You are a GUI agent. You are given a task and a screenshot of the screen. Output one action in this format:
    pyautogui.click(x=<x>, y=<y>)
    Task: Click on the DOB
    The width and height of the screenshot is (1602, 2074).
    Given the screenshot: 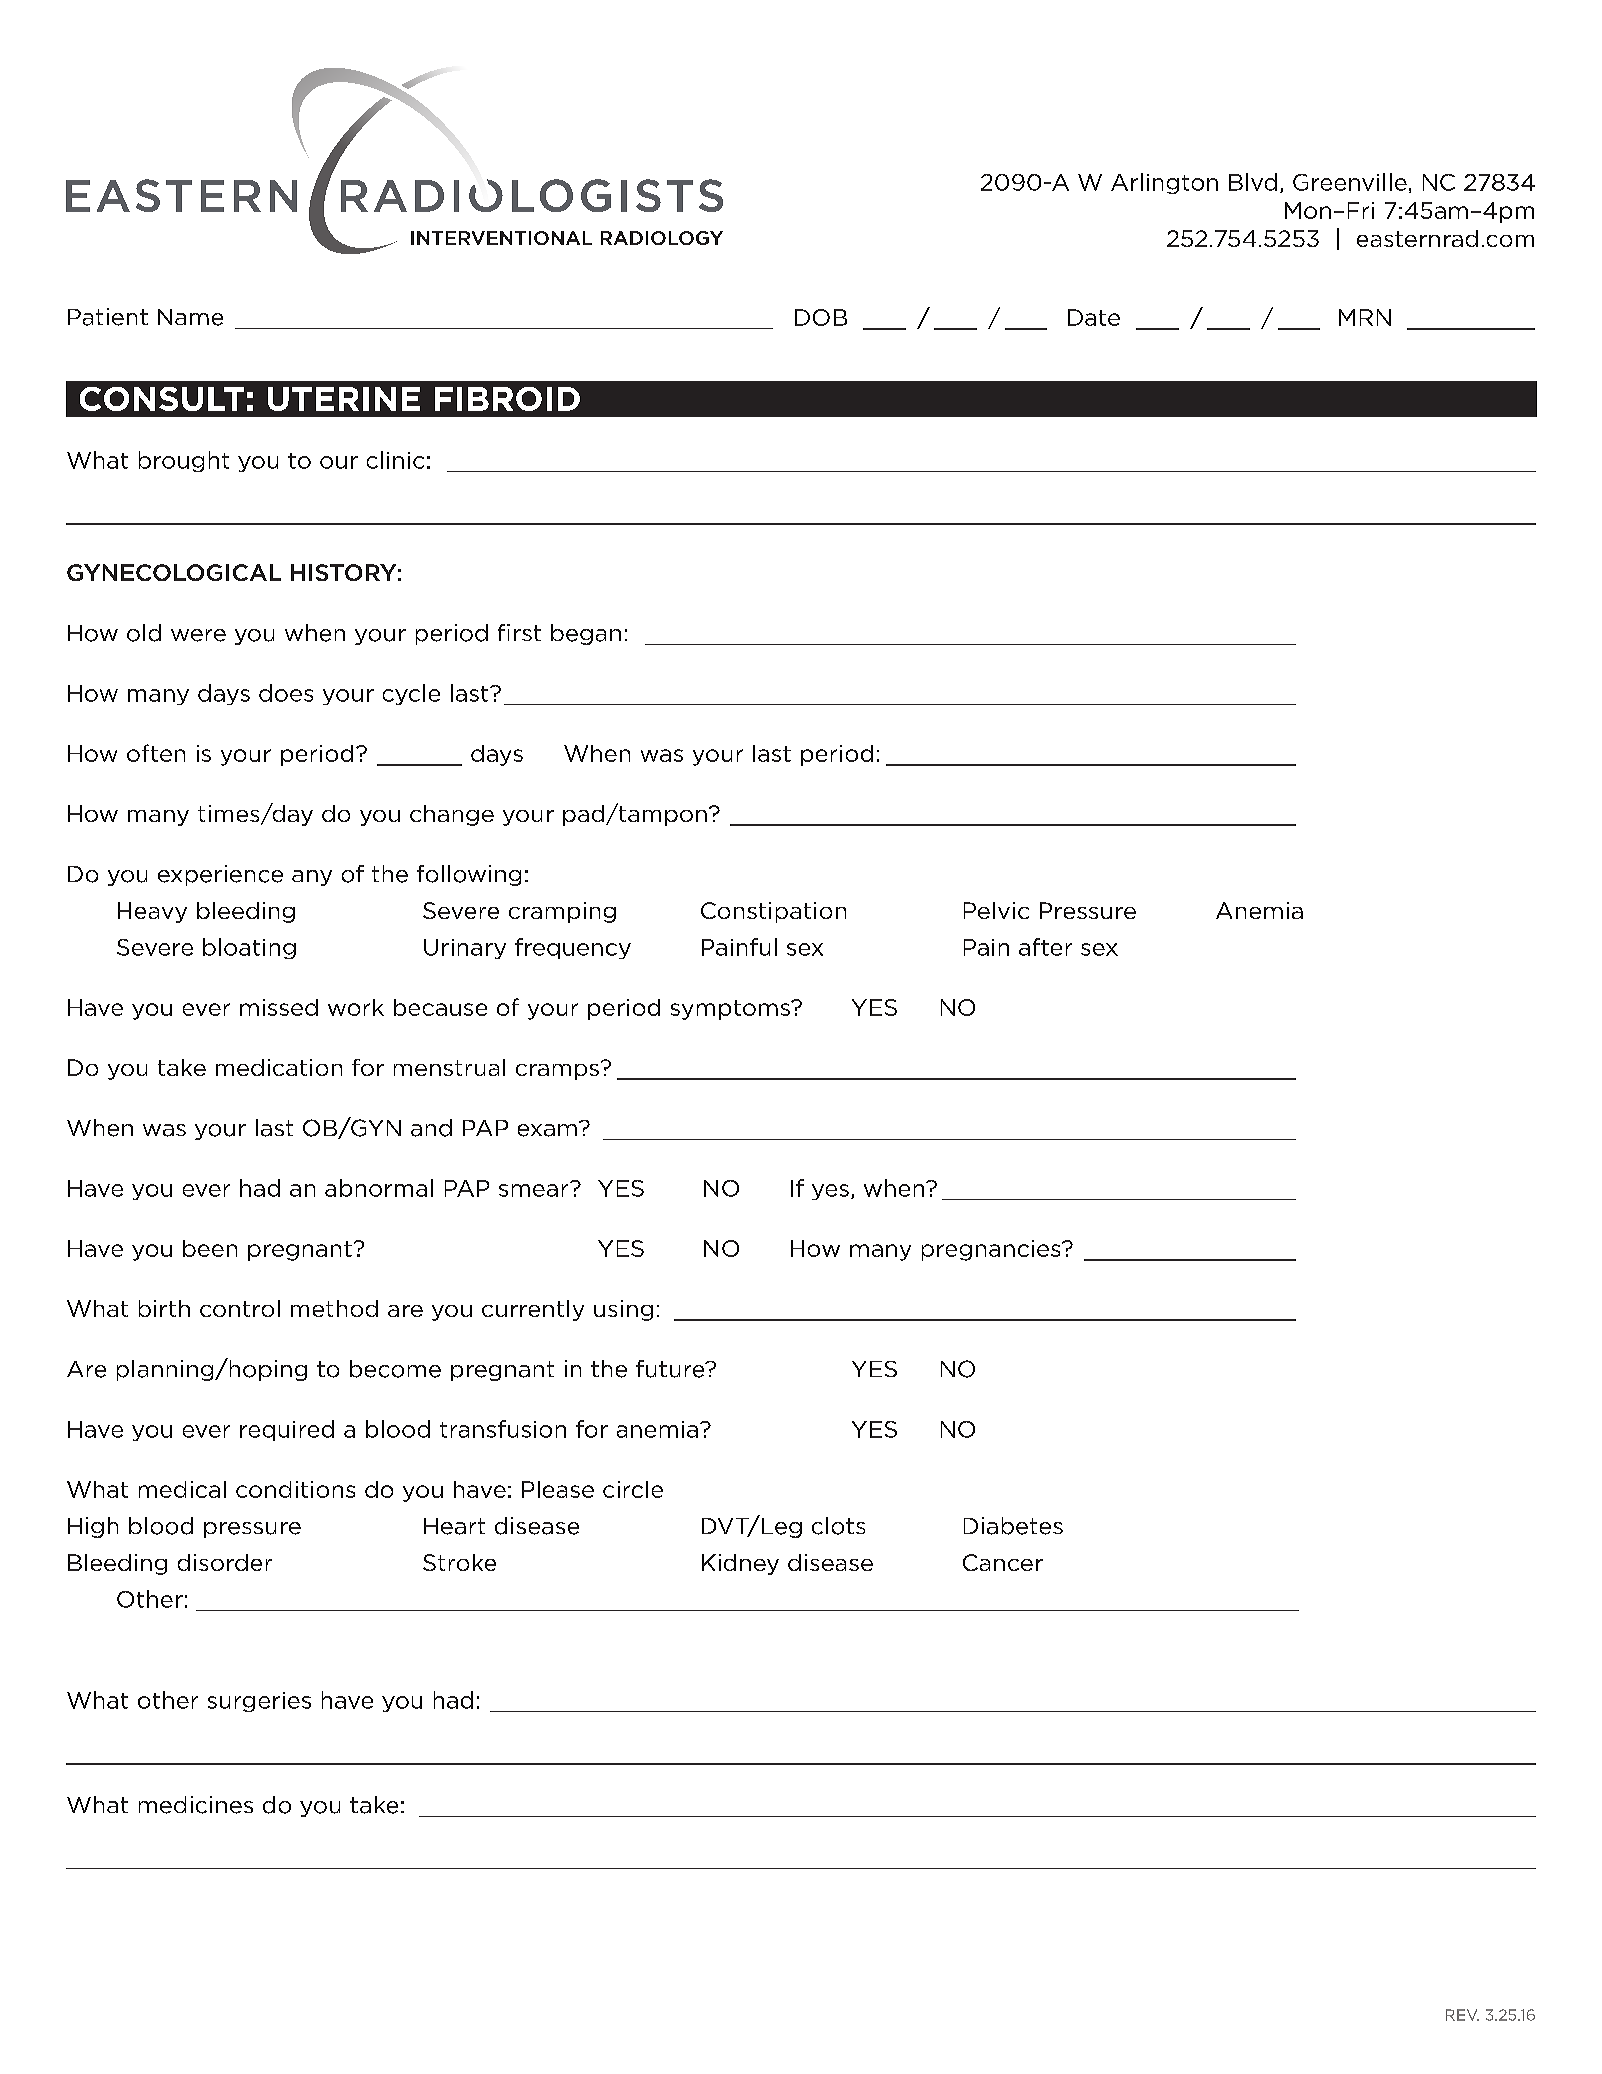 What is the action you would take?
    pyautogui.click(x=821, y=317)
